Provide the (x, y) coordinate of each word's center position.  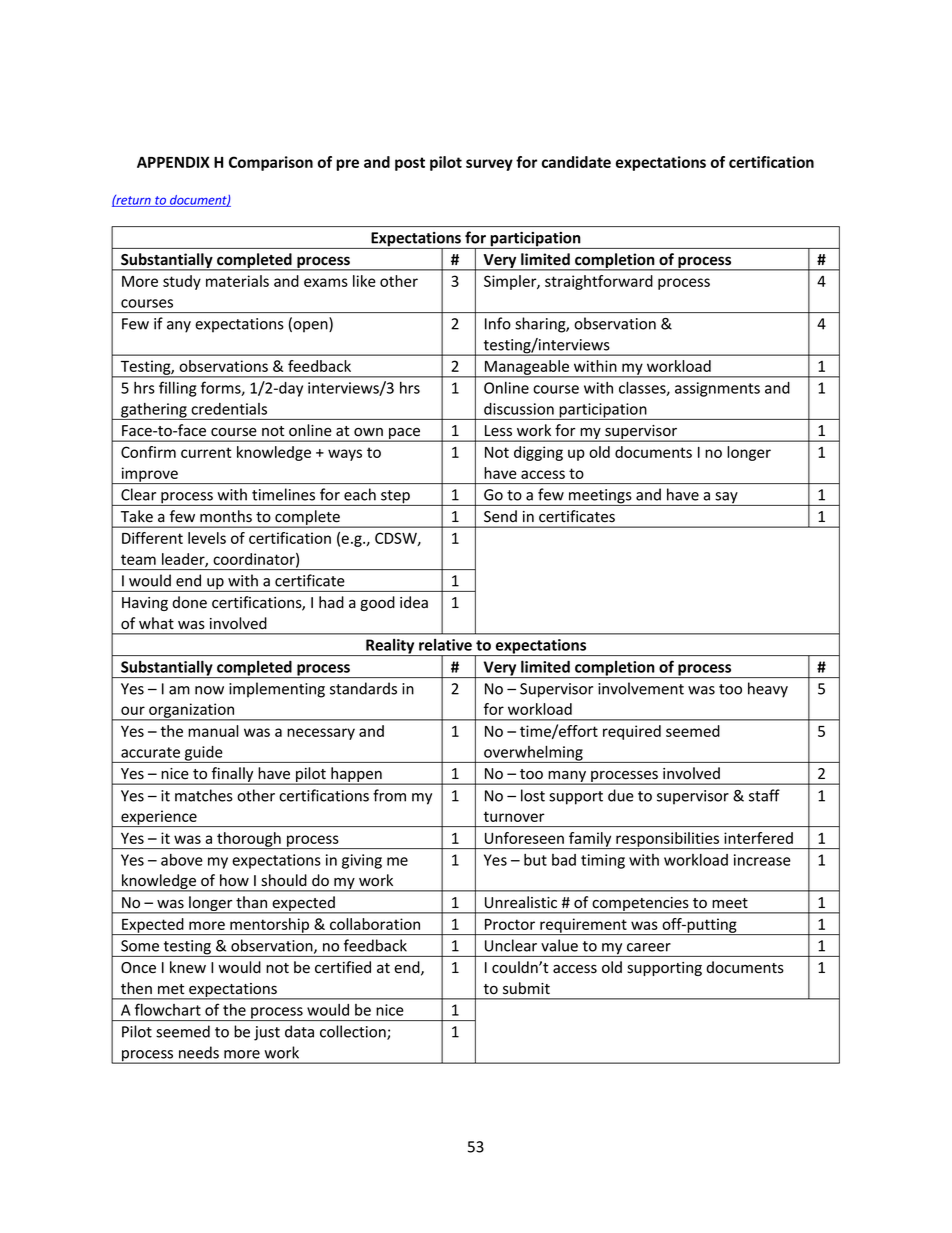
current (206, 452)
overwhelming (533, 754)
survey (489, 165)
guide (204, 754)
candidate (576, 162)
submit (526, 988)
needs (199, 1052)
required (632, 732)
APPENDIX (173, 162)
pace (404, 435)
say (726, 499)
